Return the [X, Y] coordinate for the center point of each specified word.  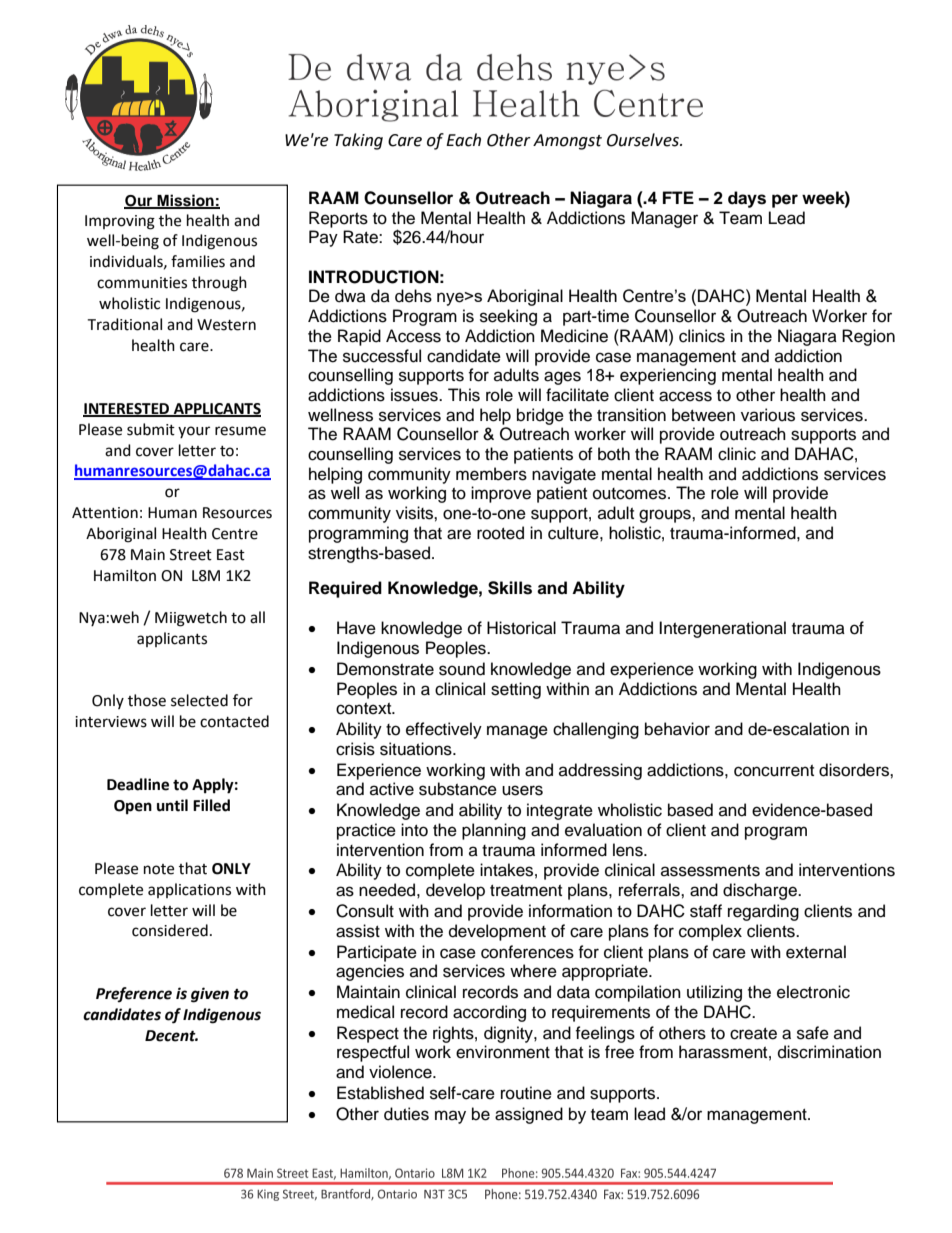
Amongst [567, 142]
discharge [761, 891]
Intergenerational [722, 629]
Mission [185, 201]
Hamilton [125, 575]
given [210, 995]
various [768, 415]
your [194, 432]
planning [494, 831]
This [464, 395]
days [747, 199]
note [159, 869]
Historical [521, 628]
